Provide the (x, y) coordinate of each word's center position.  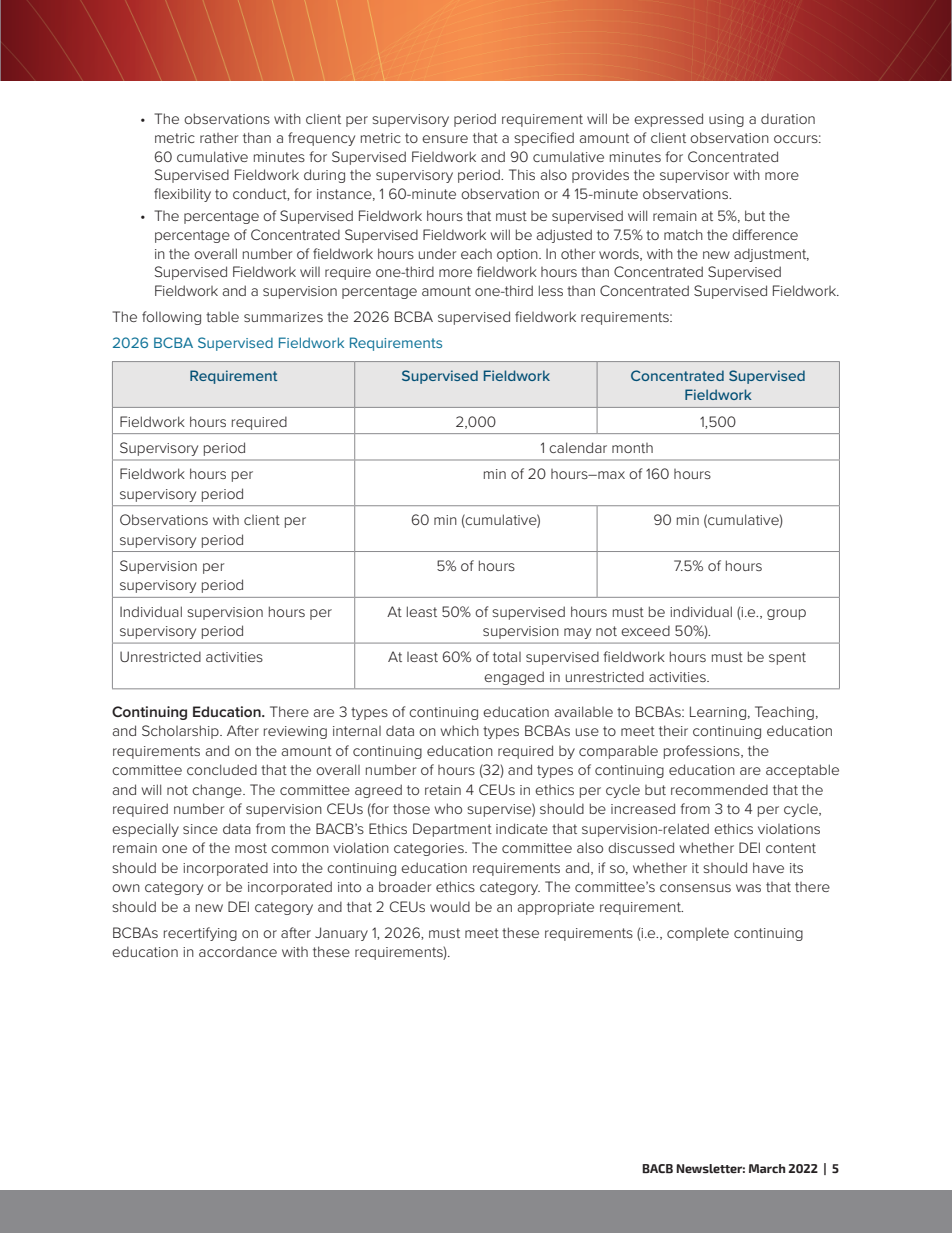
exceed (645, 630)
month (632, 448)
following (171, 318)
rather (219, 138)
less (551, 290)
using (726, 120)
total (507, 657)
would (450, 906)
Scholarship (181, 732)
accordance (238, 951)
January (341, 934)
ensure (445, 139)
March (767, 1168)
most (251, 848)
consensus (695, 888)
